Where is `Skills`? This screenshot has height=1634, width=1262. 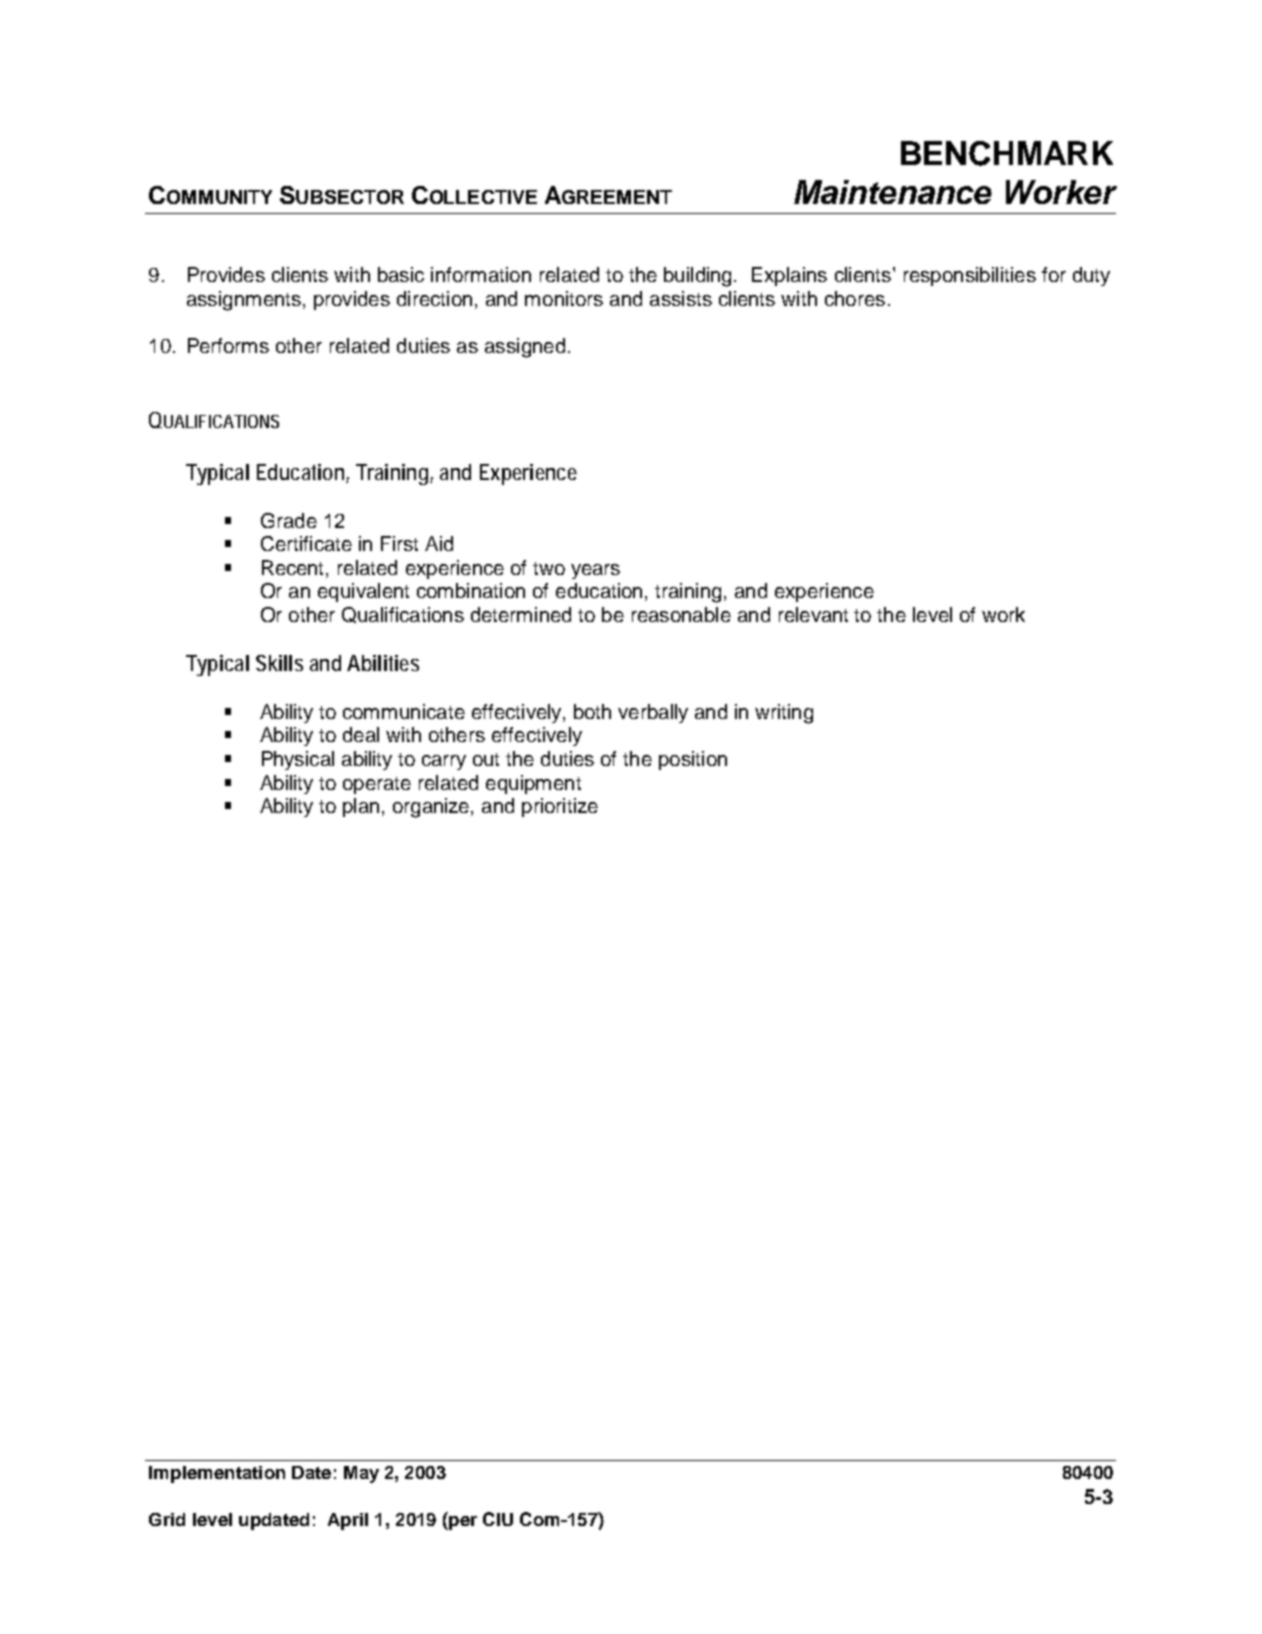
Skills is located at coordinates (279, 663).
